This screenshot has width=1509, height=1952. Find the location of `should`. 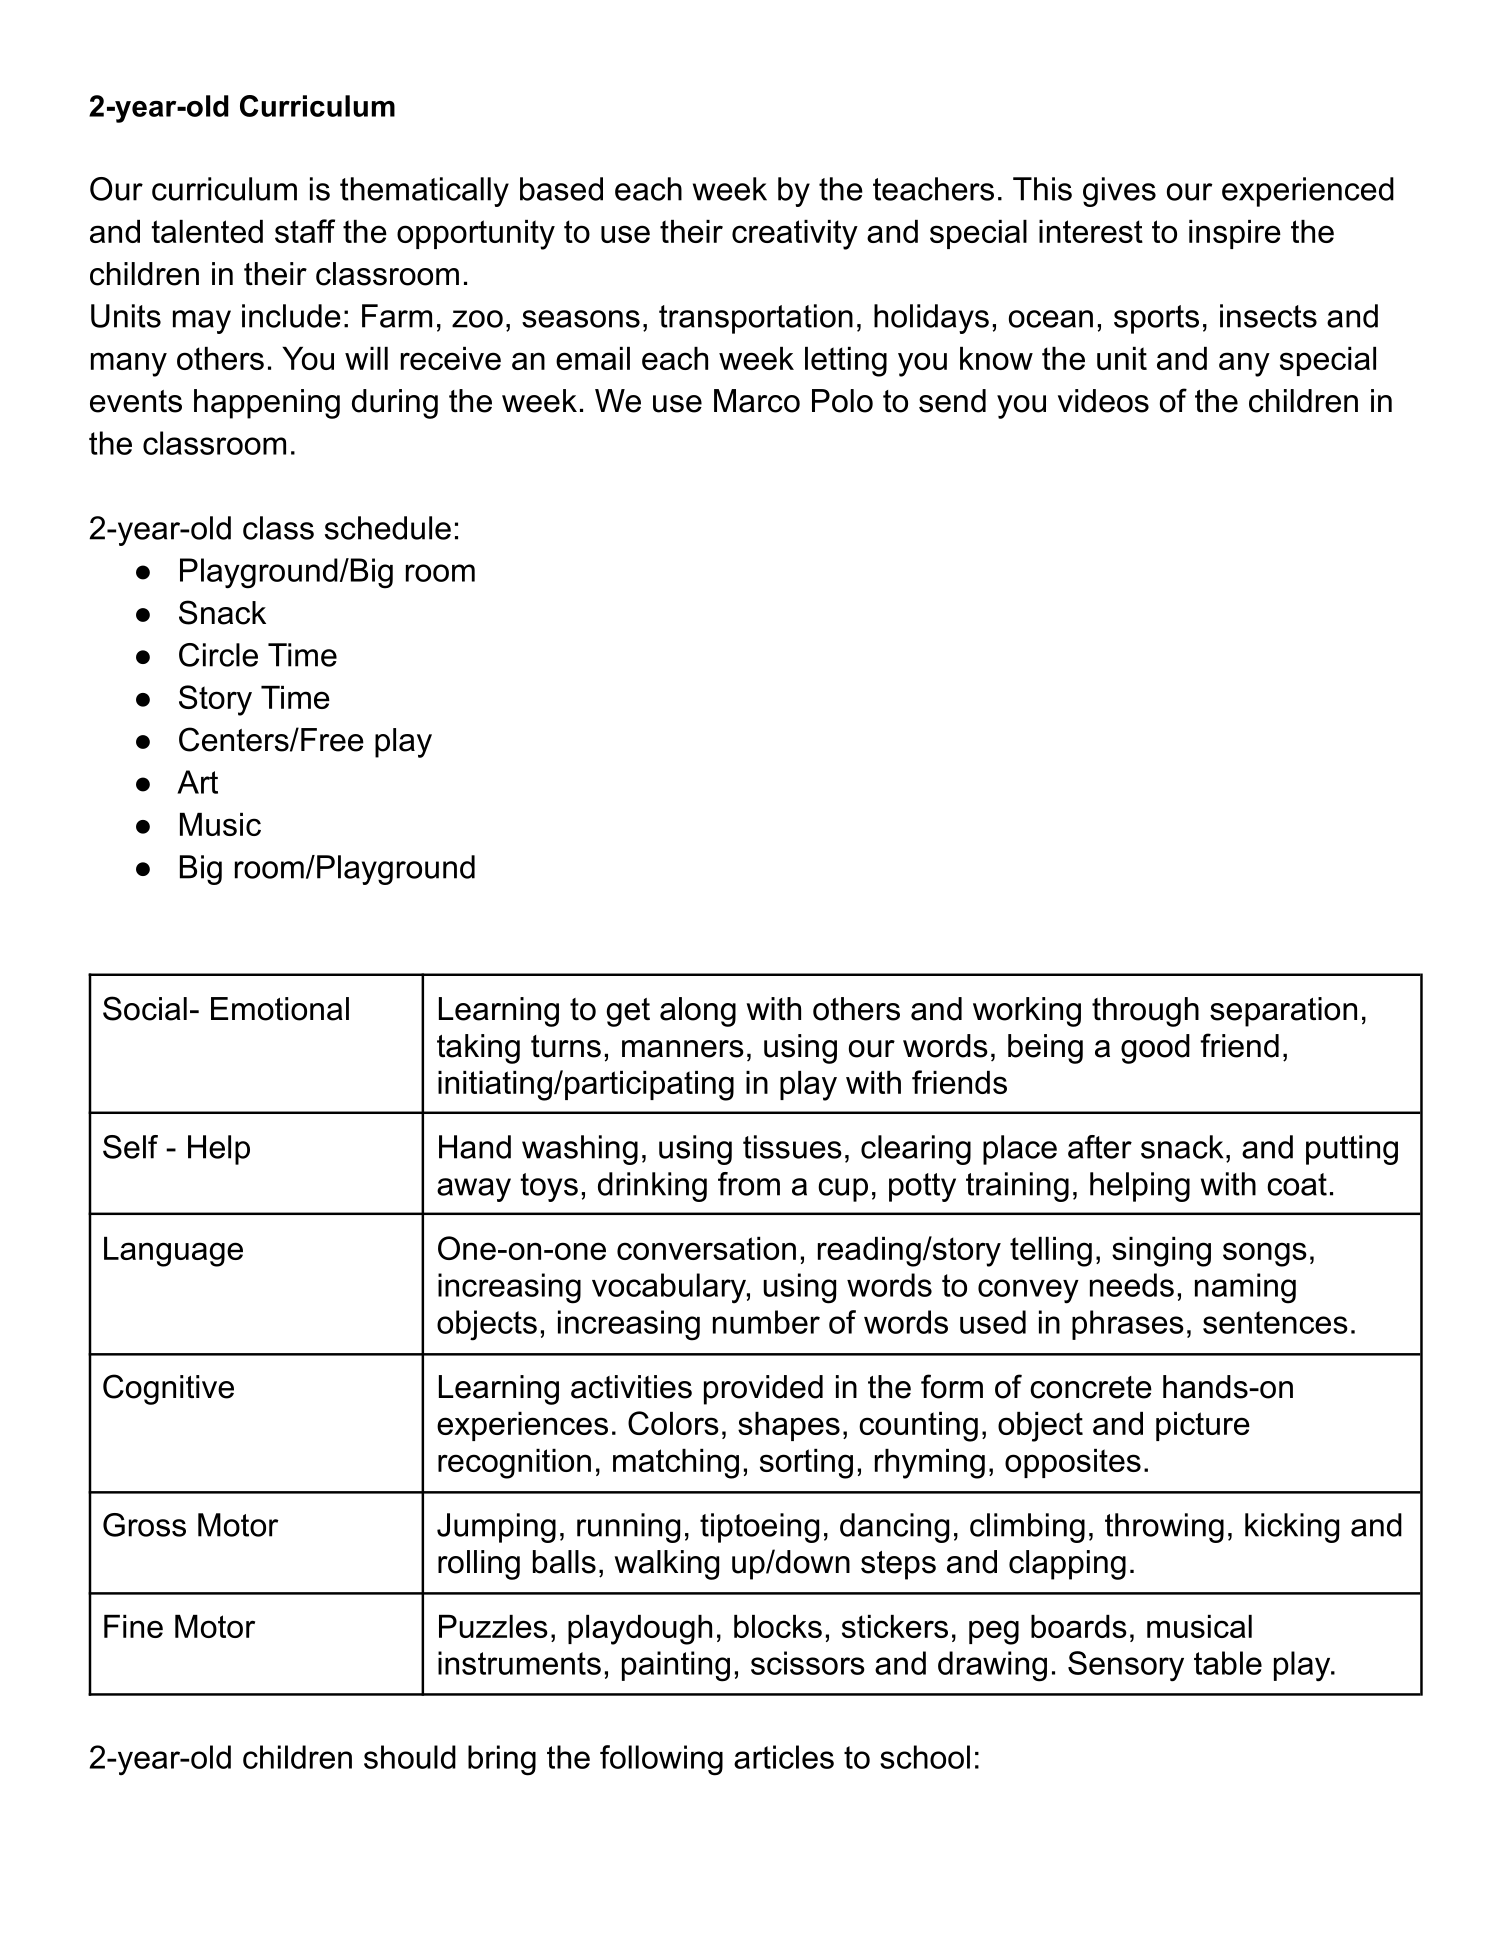

should is located at coordinates (410, 1757).
